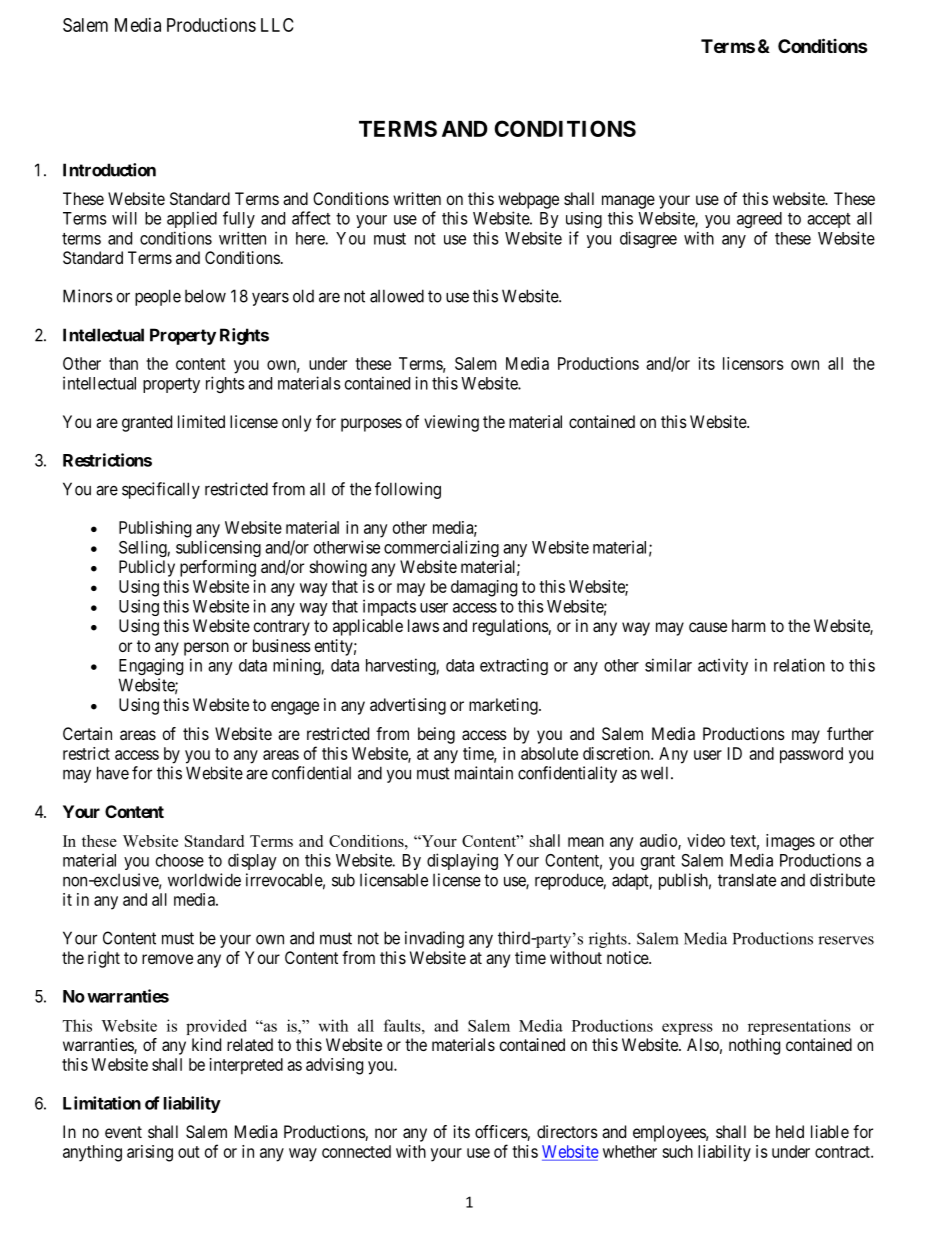 Image resolution: width=952 pixels, height=1233 pixels. I want to click on LLC, so click(277, 25).
